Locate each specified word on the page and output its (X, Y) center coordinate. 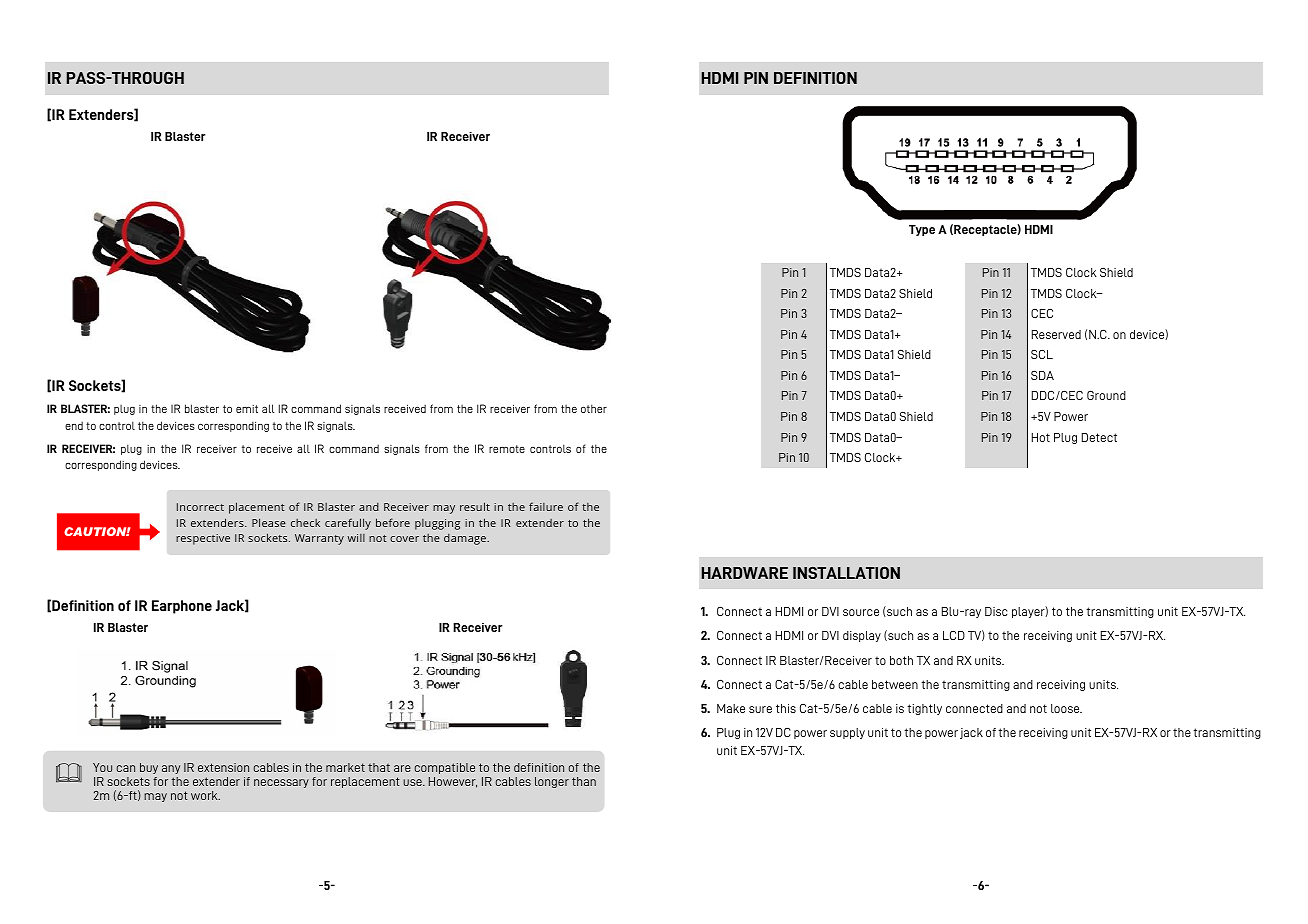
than (584, 781)
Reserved (1056, 334)
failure (546, 506)
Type (922, 230)
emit (247, 409)
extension (223, 767)
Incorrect (200, 507)
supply (847, 733)
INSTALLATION (846, 572)
